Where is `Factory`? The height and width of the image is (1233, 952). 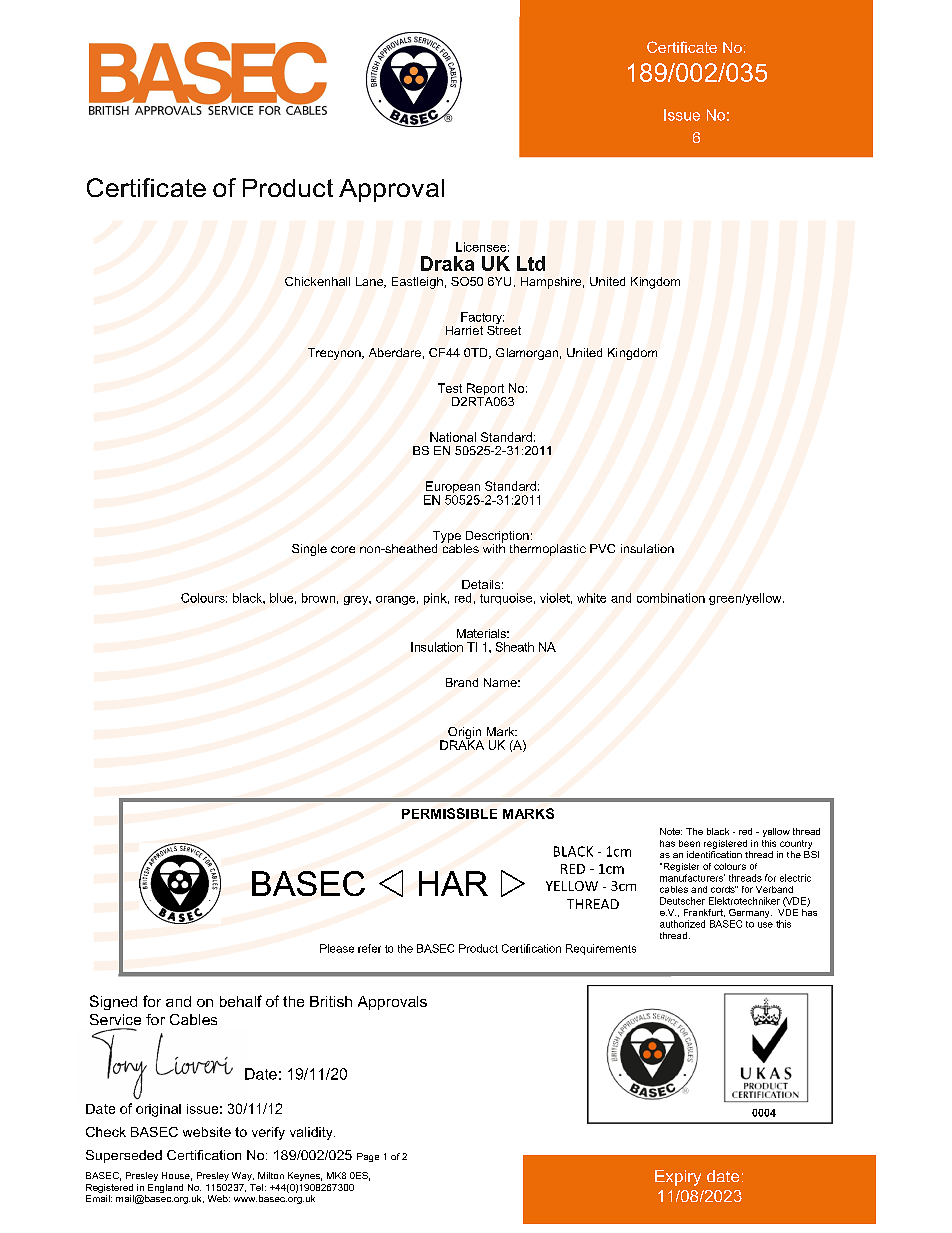
Factory is located at coordinates (482, 319).
